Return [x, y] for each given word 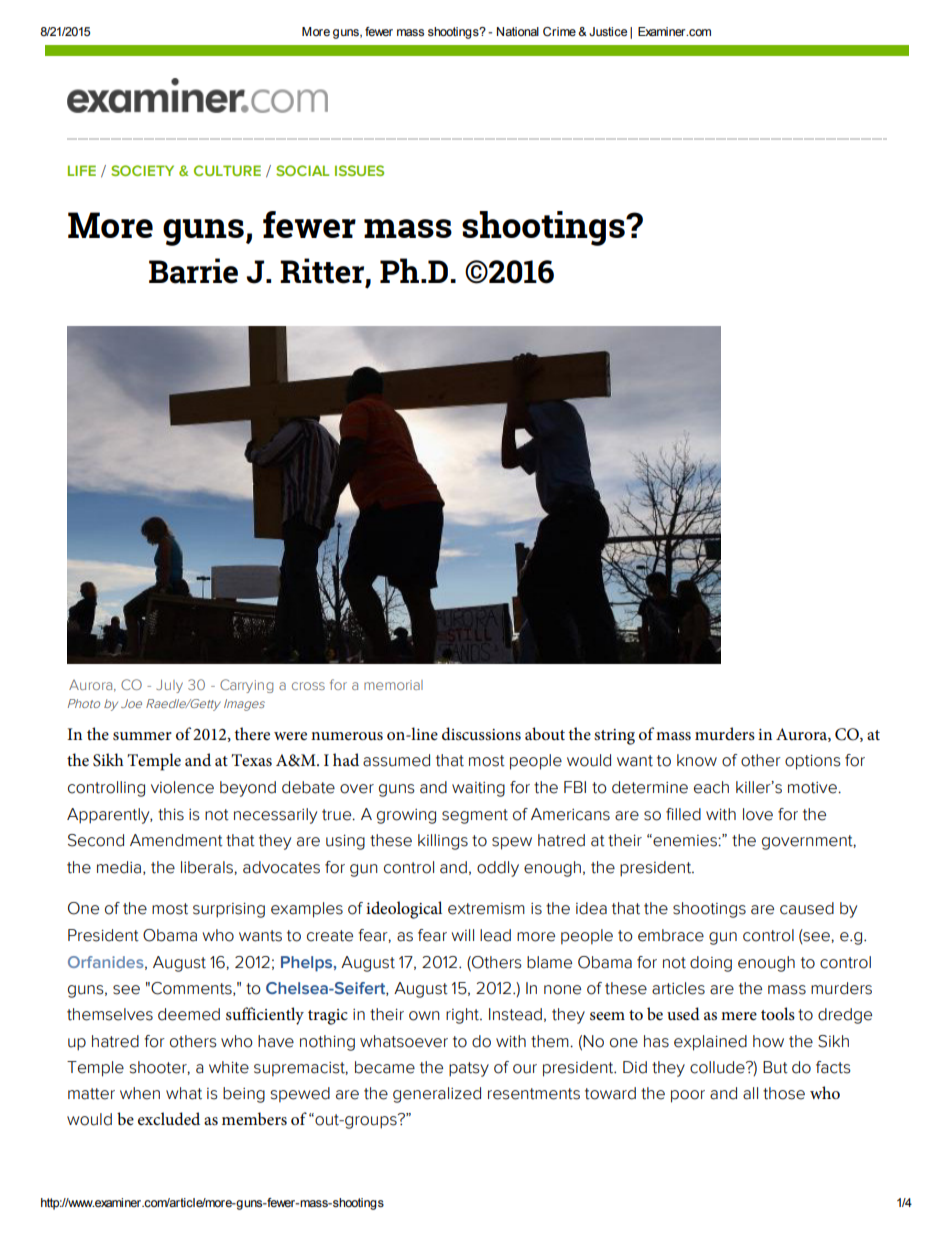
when [140, 1093]
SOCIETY [142, 170]
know [697, 760]
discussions [481, 734]
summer [142, 736]
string [614, 737]
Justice [608, 31]
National [518, 31]
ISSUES [359, 170]
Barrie [193, 271]
